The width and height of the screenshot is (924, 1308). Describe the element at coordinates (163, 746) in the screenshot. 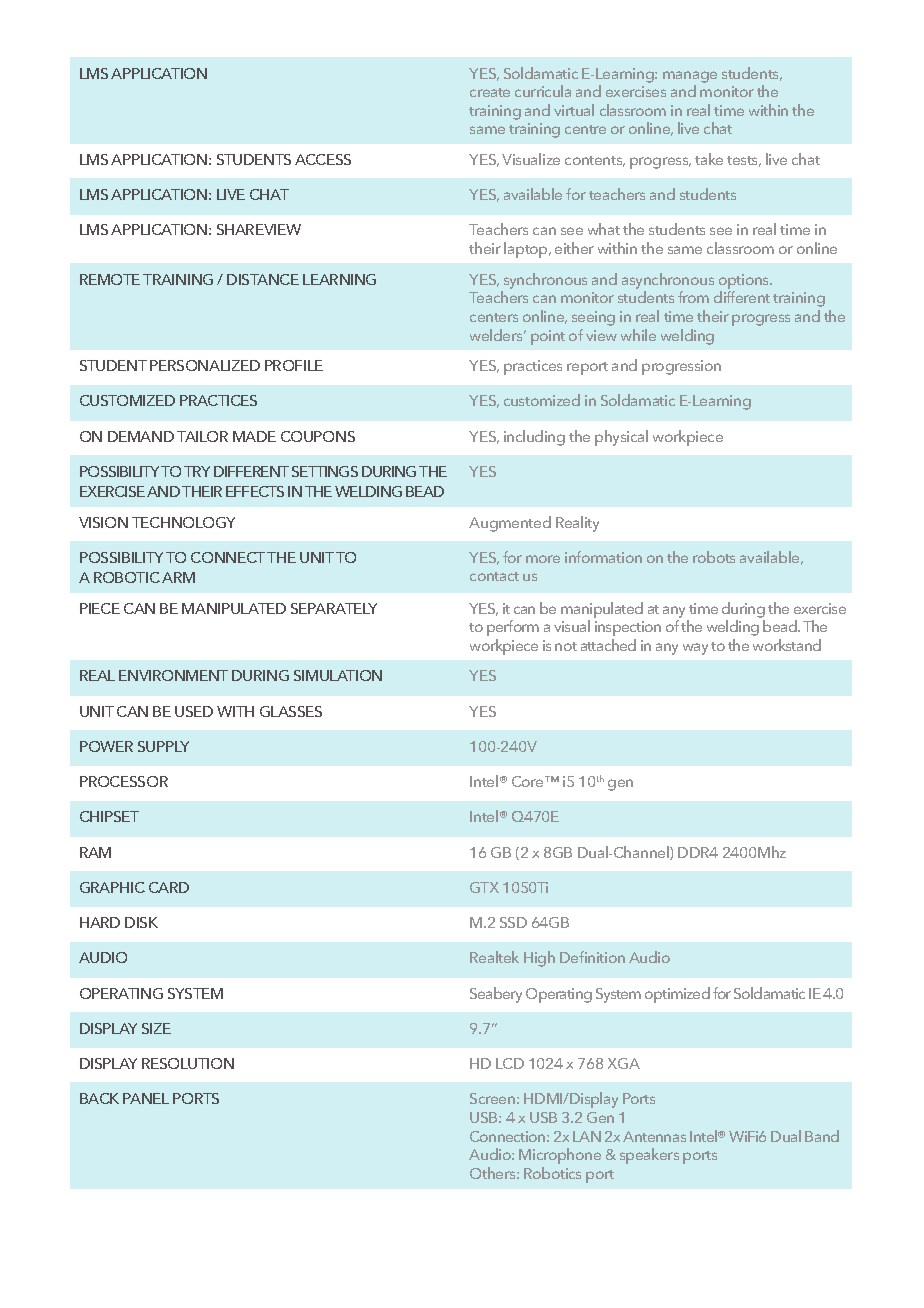

I see `SUPPLY` at that location.
